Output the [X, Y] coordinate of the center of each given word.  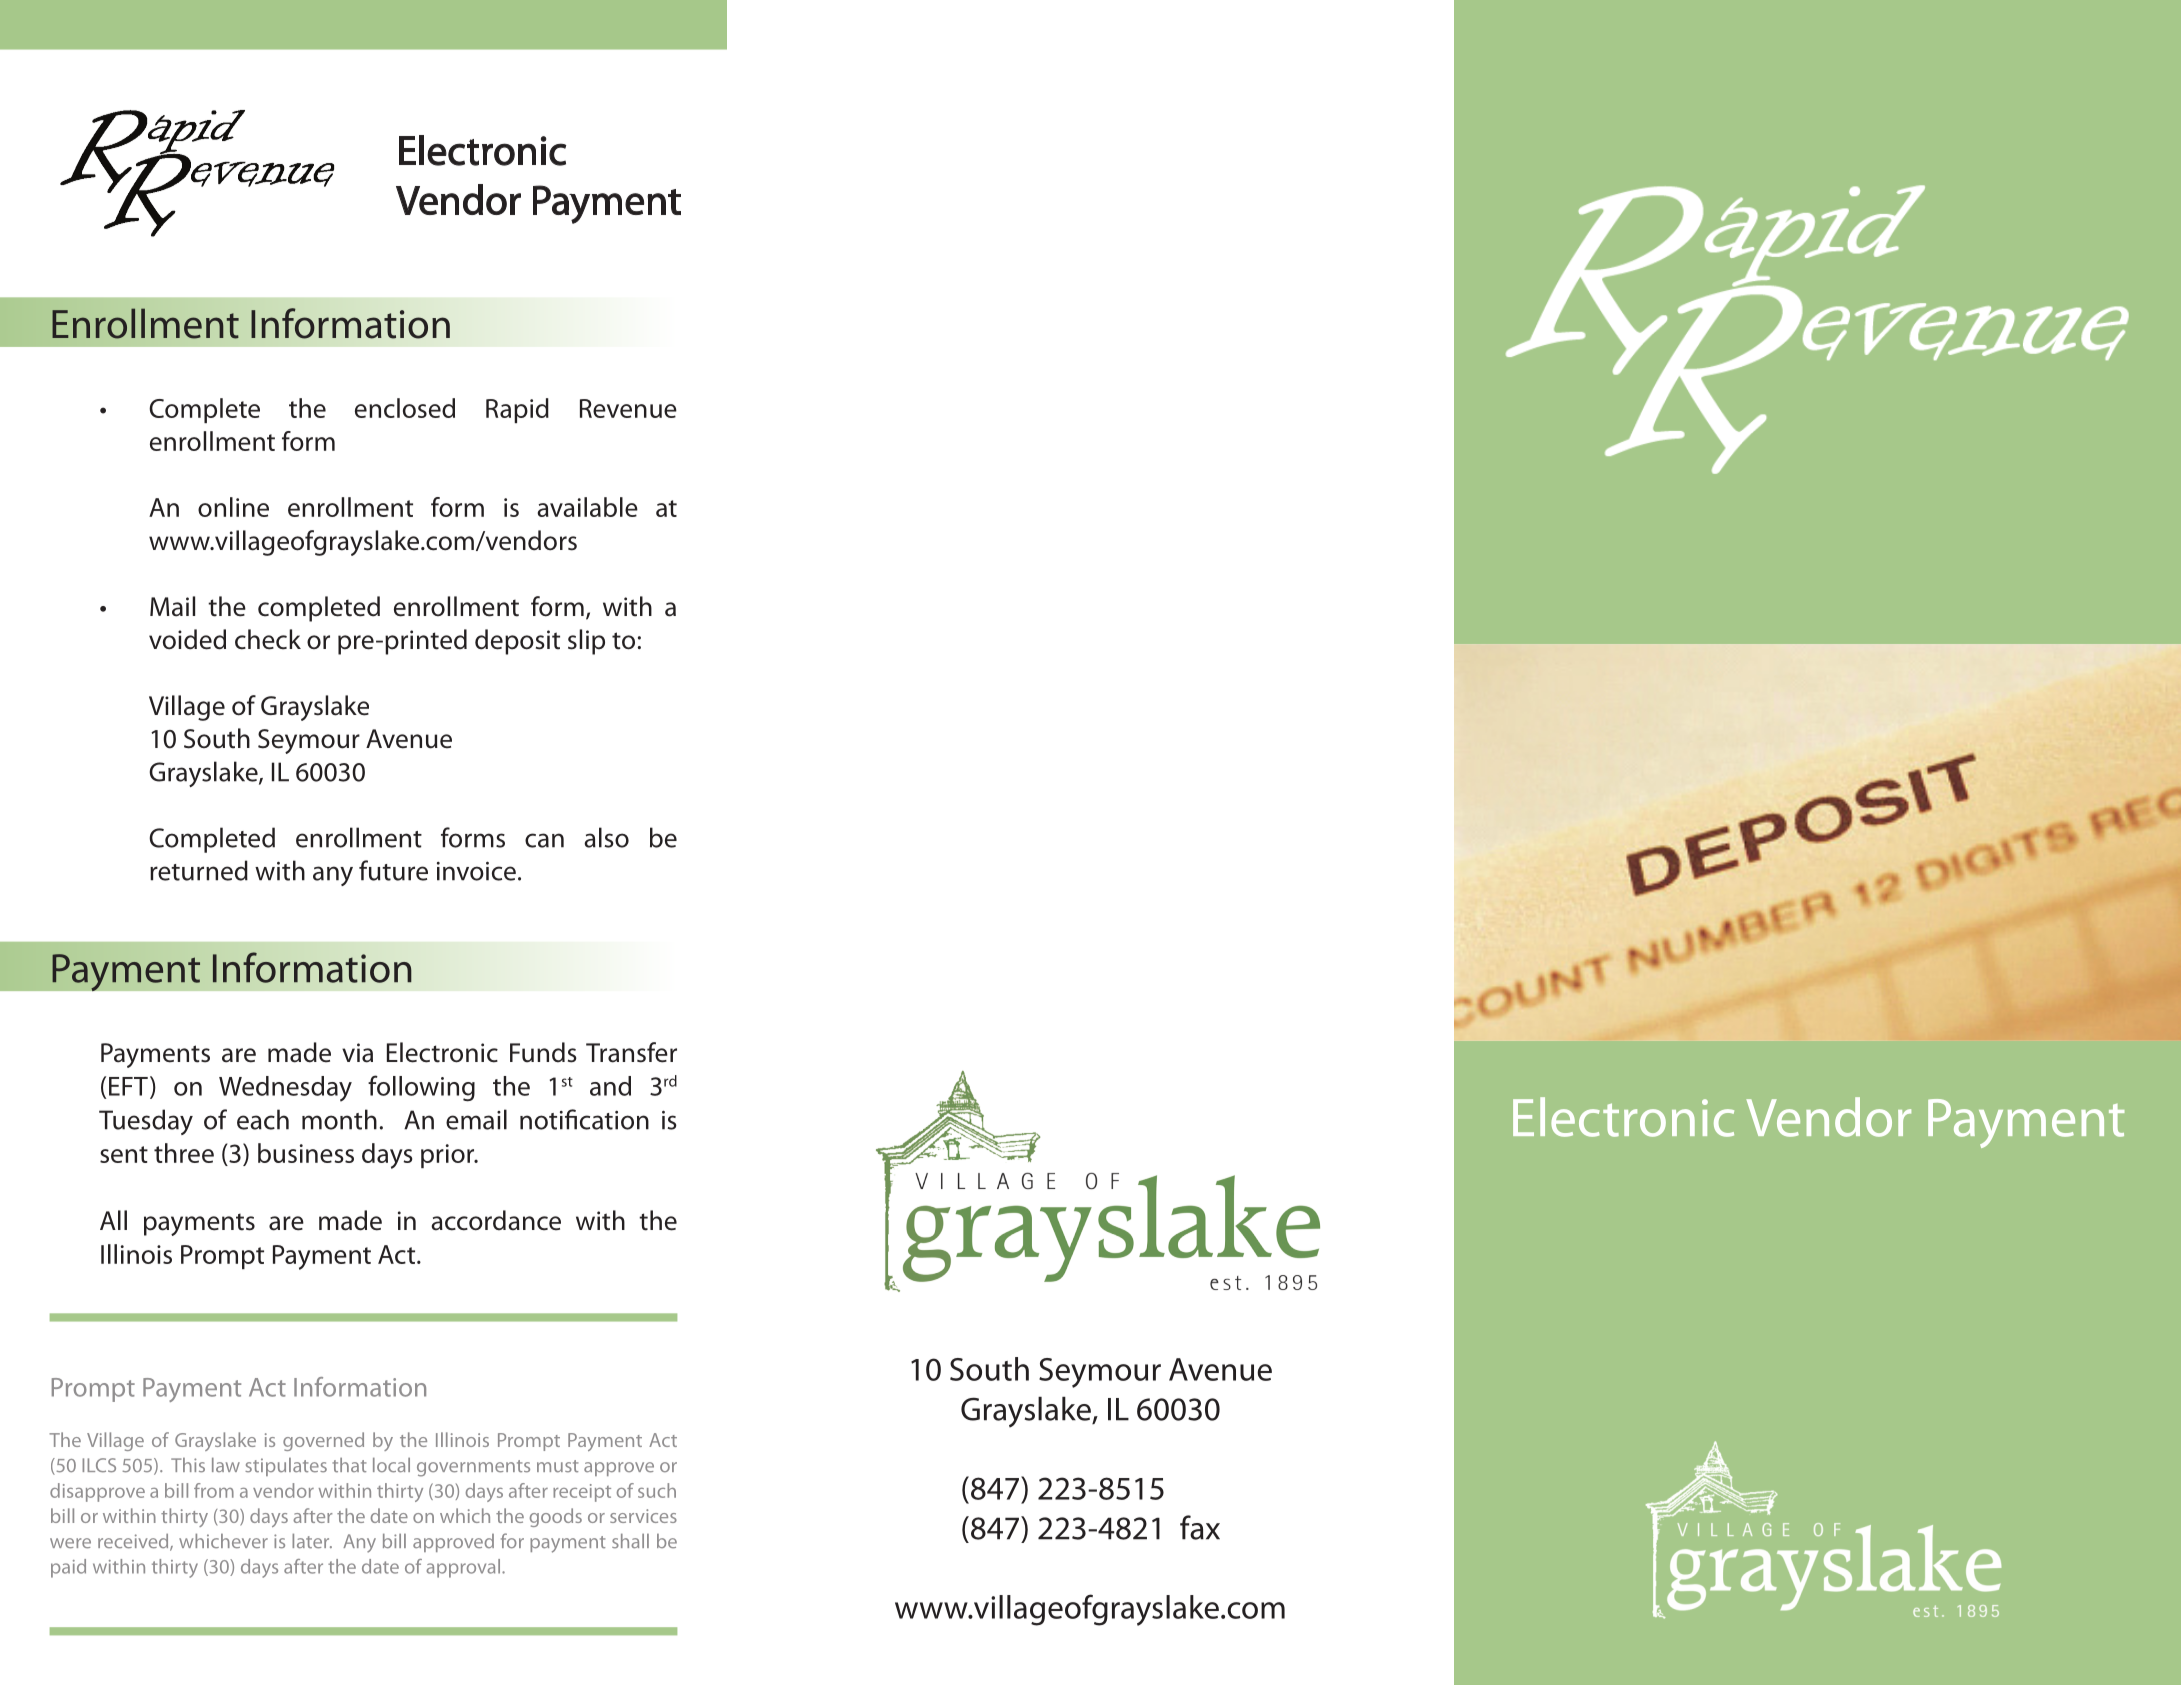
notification [584, 1119]
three [184, 1153]
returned [199, 870]
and [610, 1086]
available [587, 507]
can [544, 840]
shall [630, 1541]
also [606, 837]
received [134, 1542]
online [233, 507]
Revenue [628, 408]
